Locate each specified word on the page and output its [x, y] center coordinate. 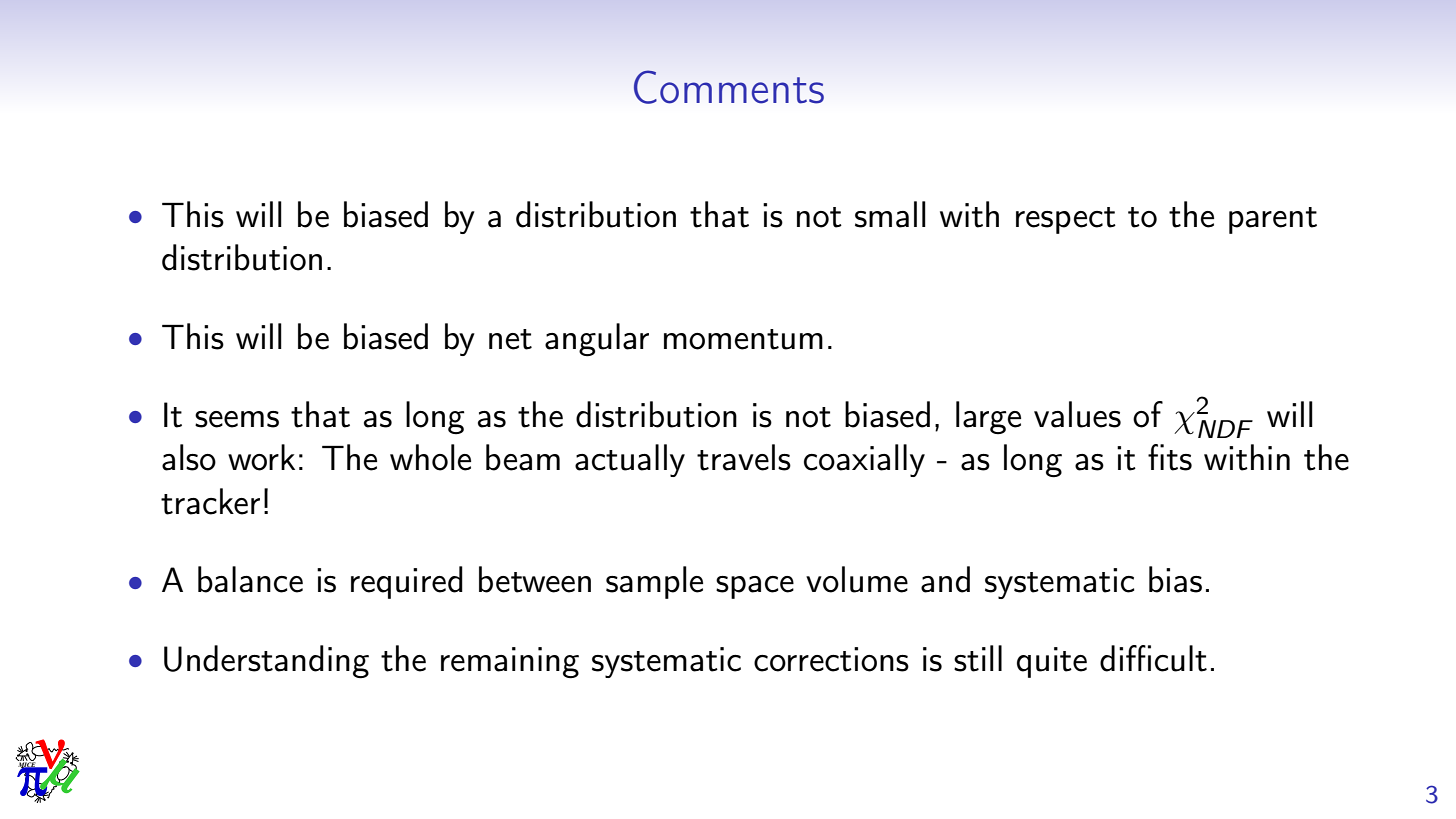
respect [1066, 220]
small [890, 214]
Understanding [266, 662]
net [510, 339]
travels [744, 457]
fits [1170, 457]
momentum [743, 339]
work [261, 457]
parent [1273, 220]
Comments [729, 87]
